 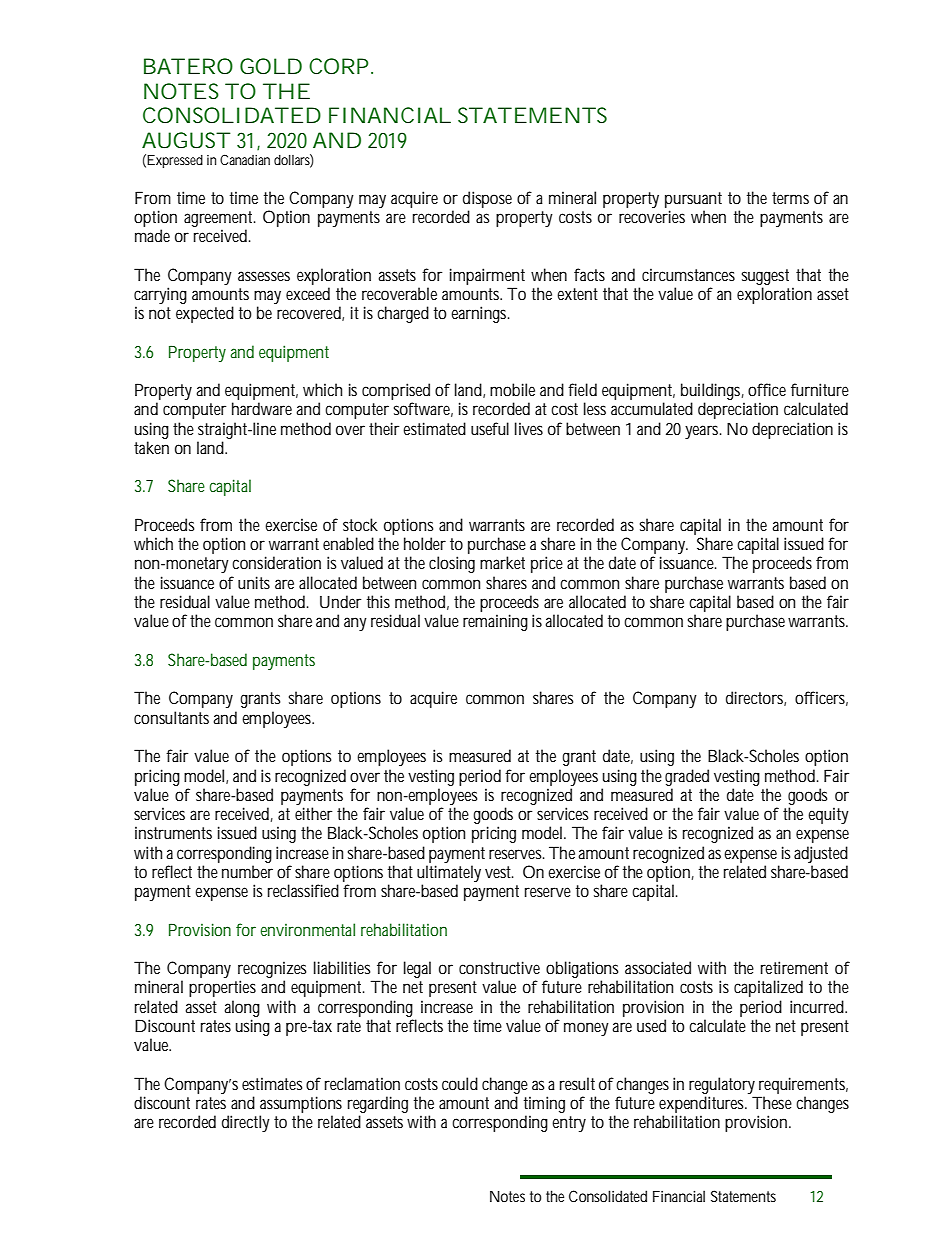 What do you see at coordinates (271, 66) in the document?
I see `GOLD` at bounding box center [271, 66].
